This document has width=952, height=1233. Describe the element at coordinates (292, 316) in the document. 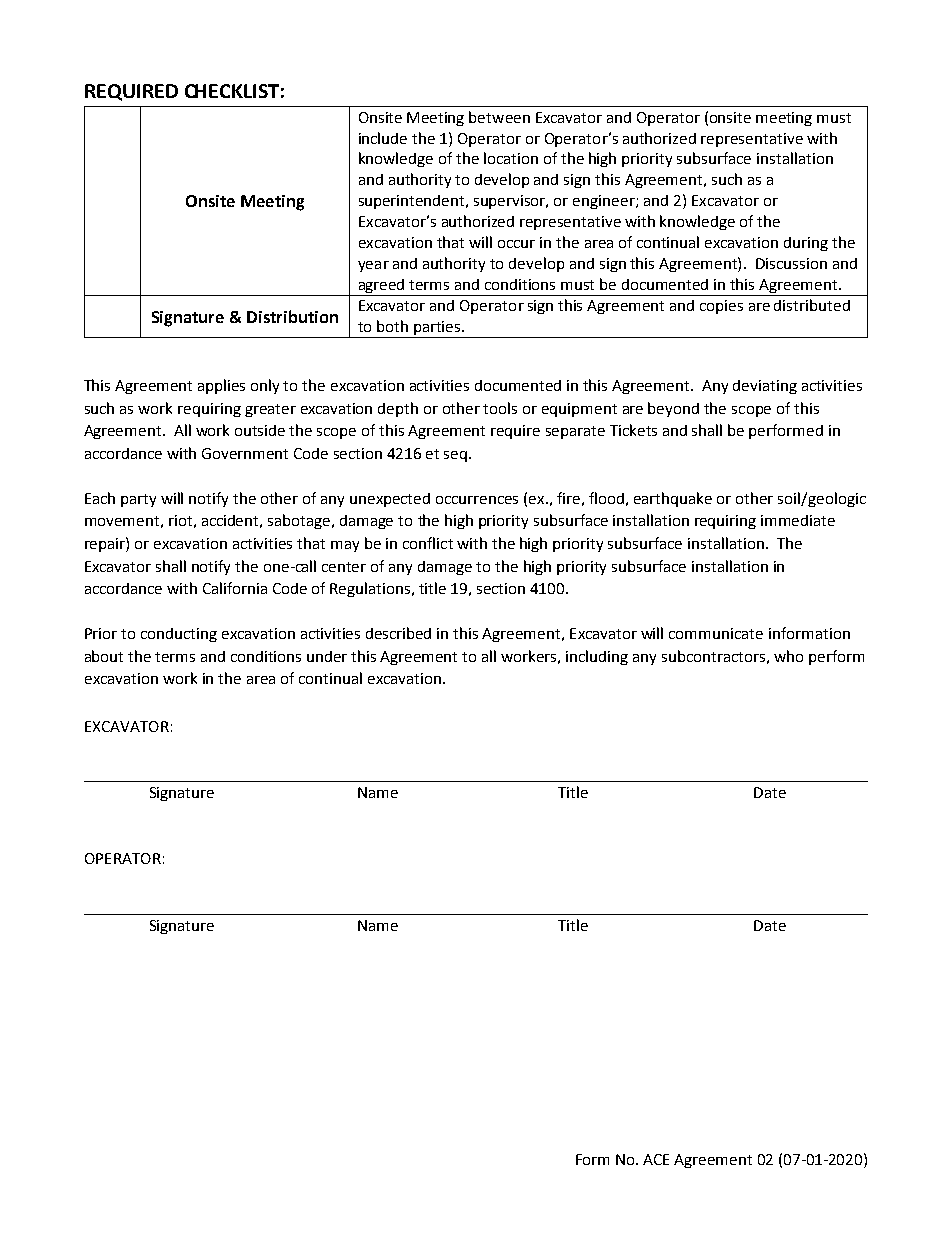

I see `Distribution` at that location.
